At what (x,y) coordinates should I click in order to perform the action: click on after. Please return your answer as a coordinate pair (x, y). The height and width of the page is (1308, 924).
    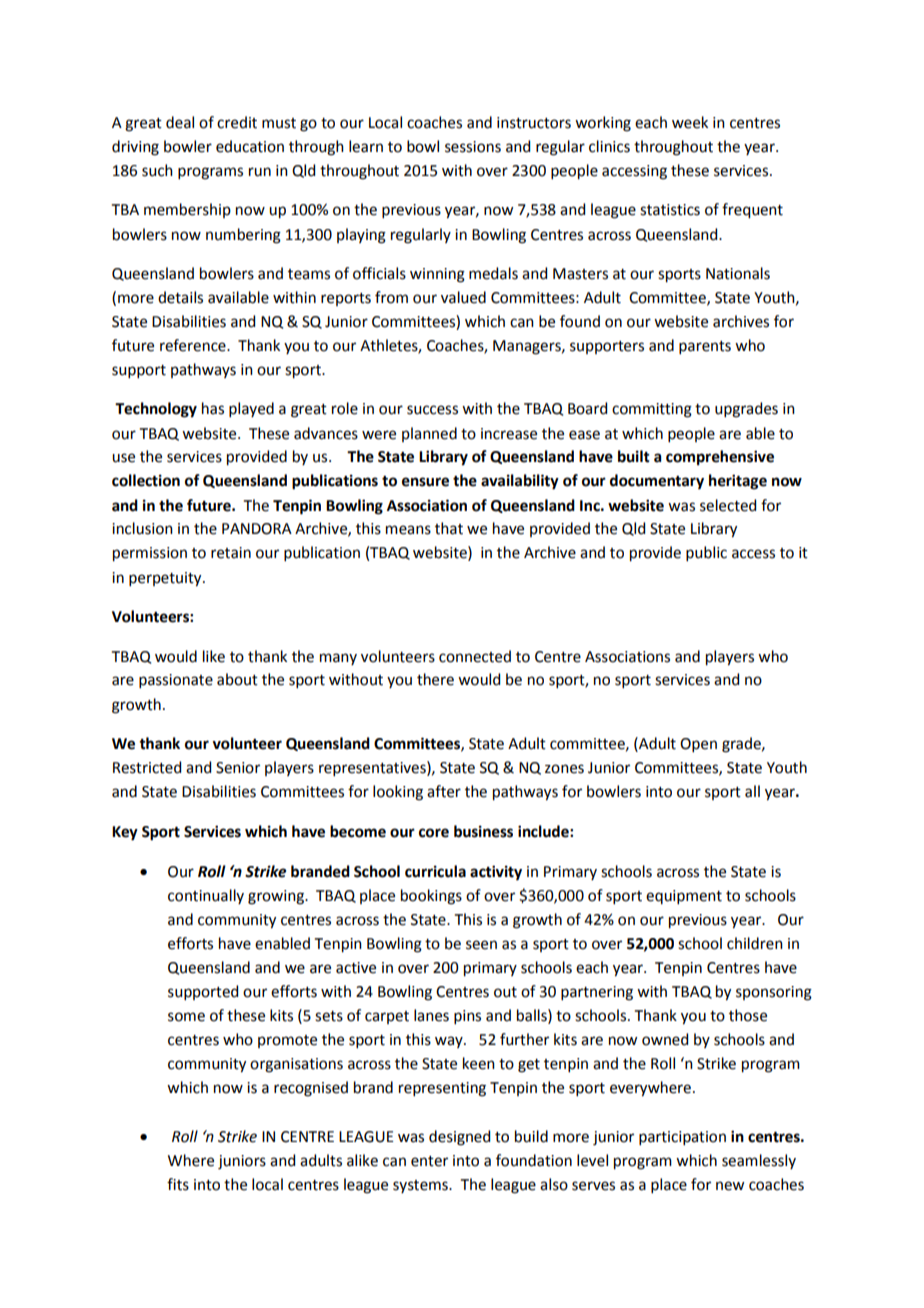
    Looking at the image, I should click on (444, 791).
